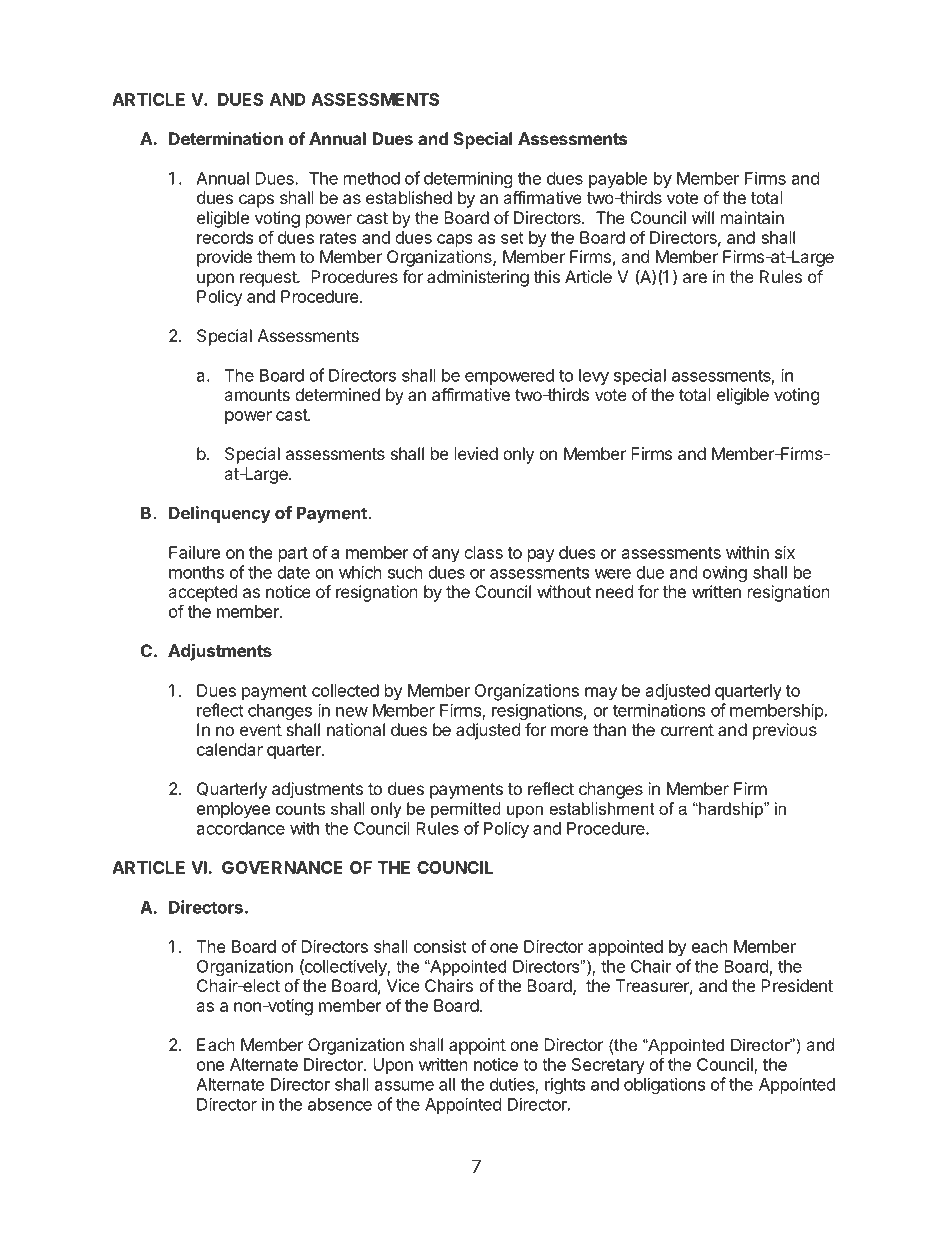  I want to click on Determination, so click(226, 138).
